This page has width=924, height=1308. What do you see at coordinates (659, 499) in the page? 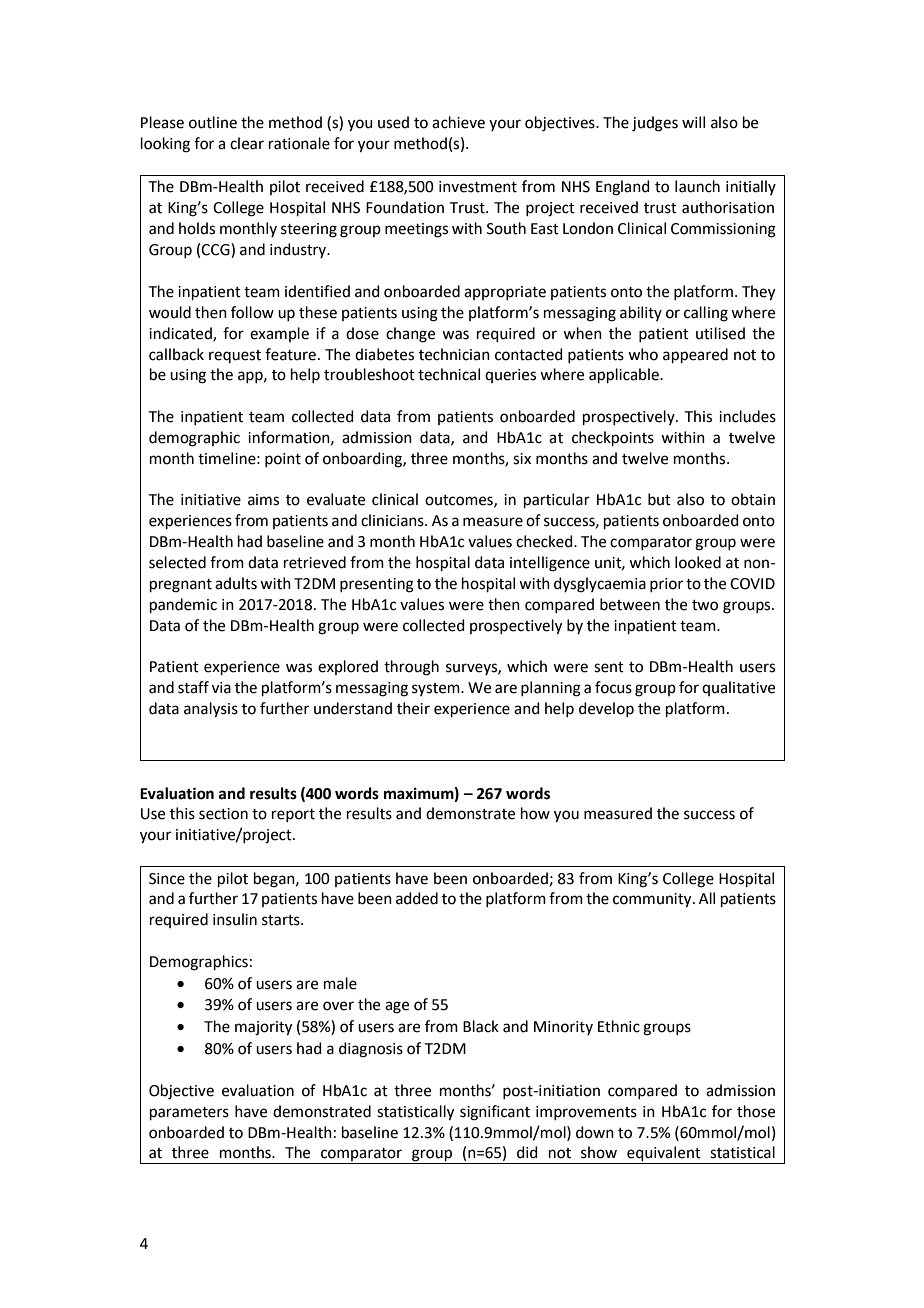
I see `but` at bounding box center [659, 499].
